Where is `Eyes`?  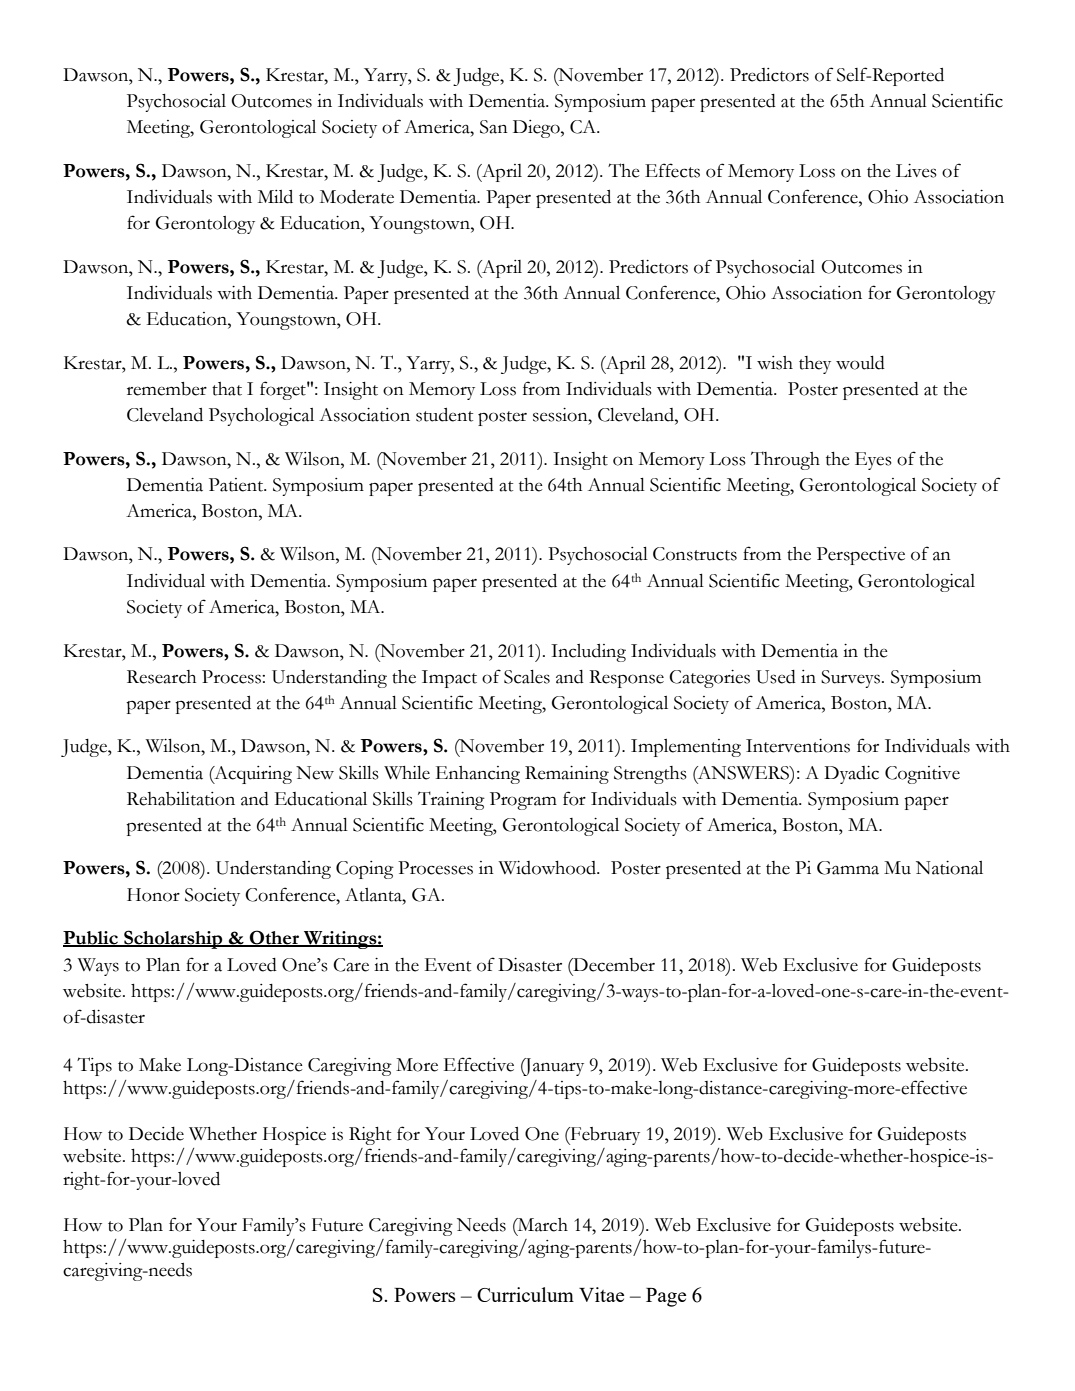
Eyes is located at coordinates (873, 461).
